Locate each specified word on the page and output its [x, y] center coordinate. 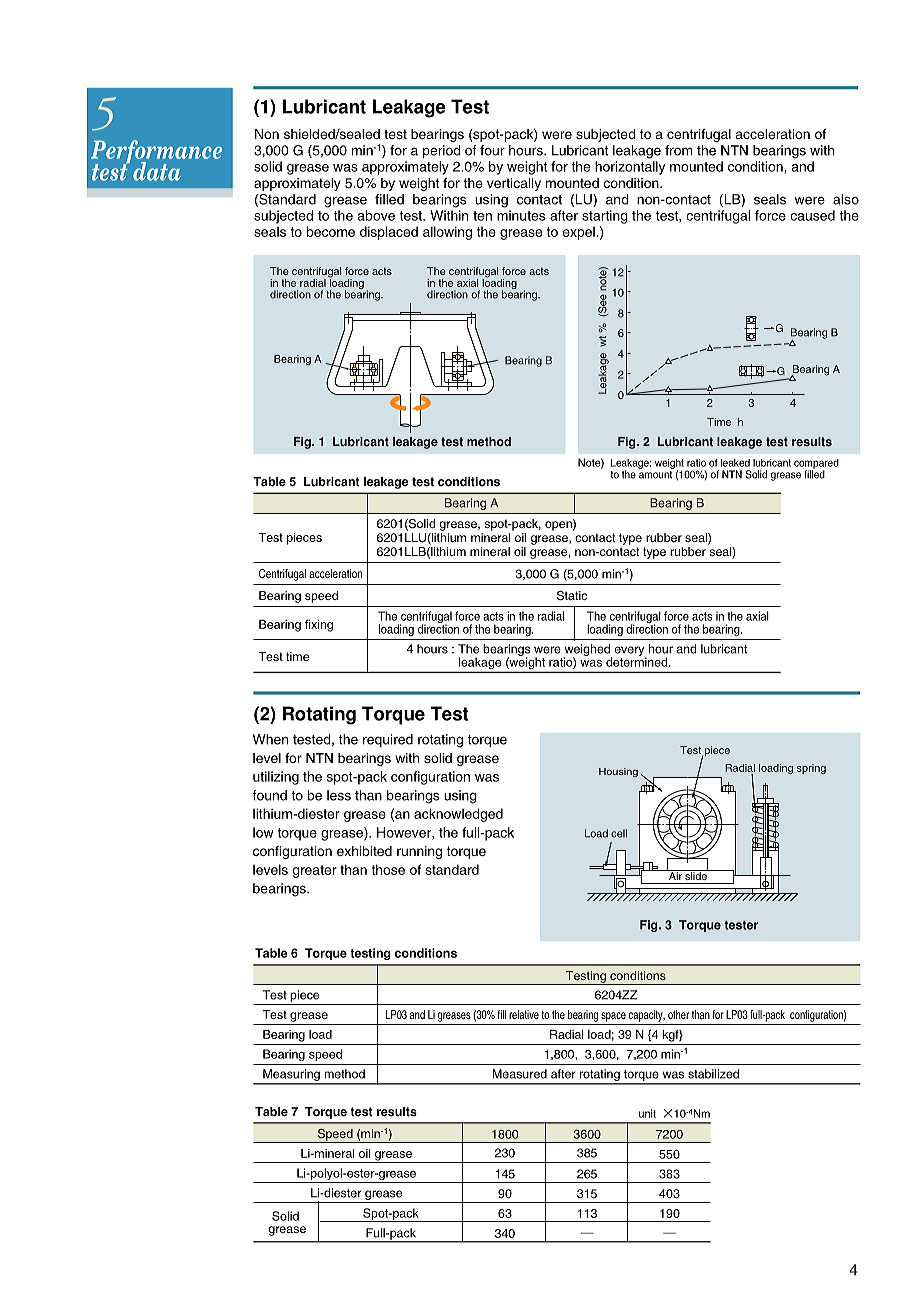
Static [572, 596]
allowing [447, 233]
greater [315, 871]
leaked [735, 463]
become [331, 231]
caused [812, 215]
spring [811, 769]
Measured [520, 1074]
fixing [319, 625]
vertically [514, 184]
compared [816, 465]
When [270, 739]
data [157, 171]
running [419, 852]
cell [619, 833]
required [388, 740]
